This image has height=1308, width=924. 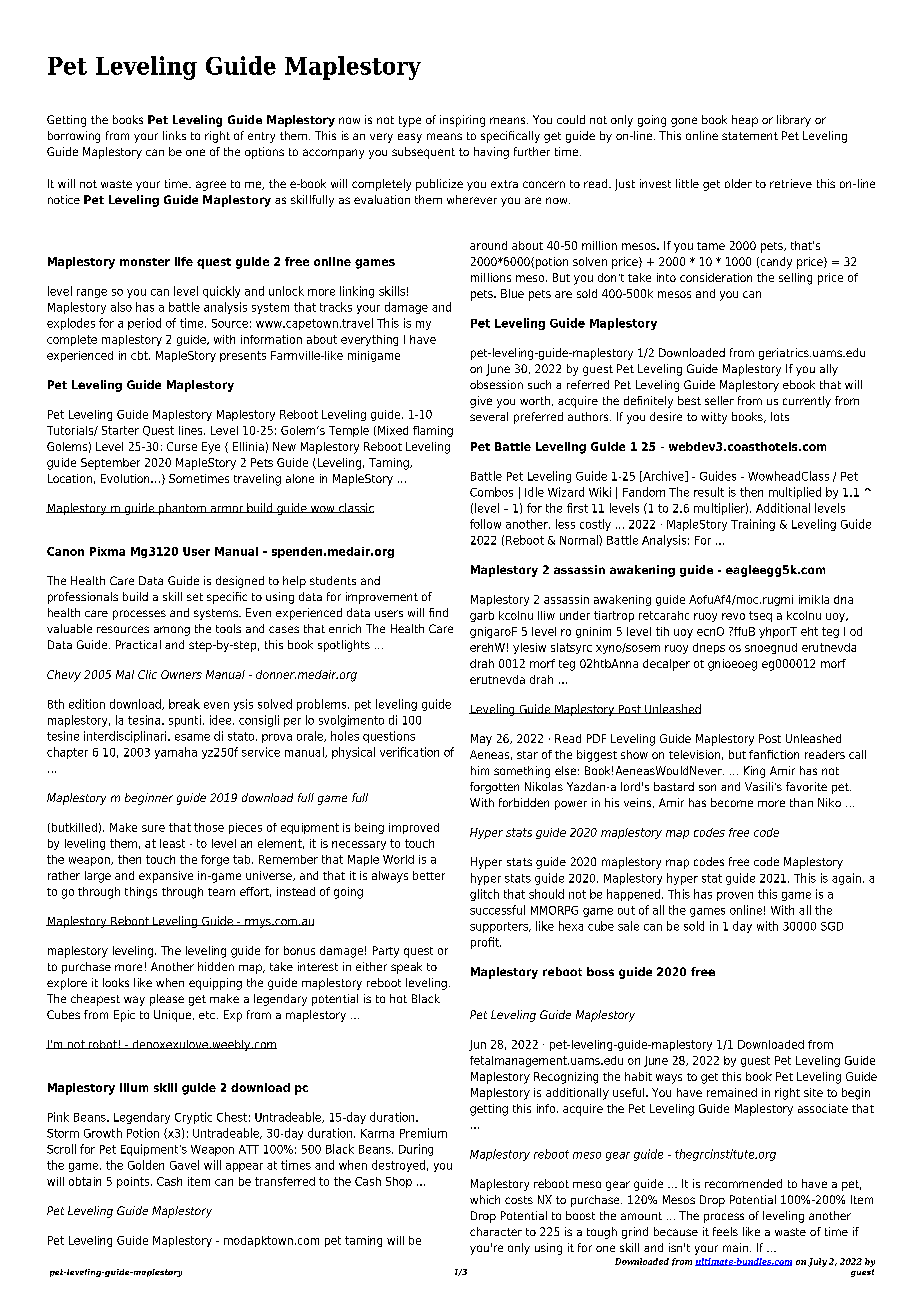 I want to click on Clic, so click(x=147, y=674).
